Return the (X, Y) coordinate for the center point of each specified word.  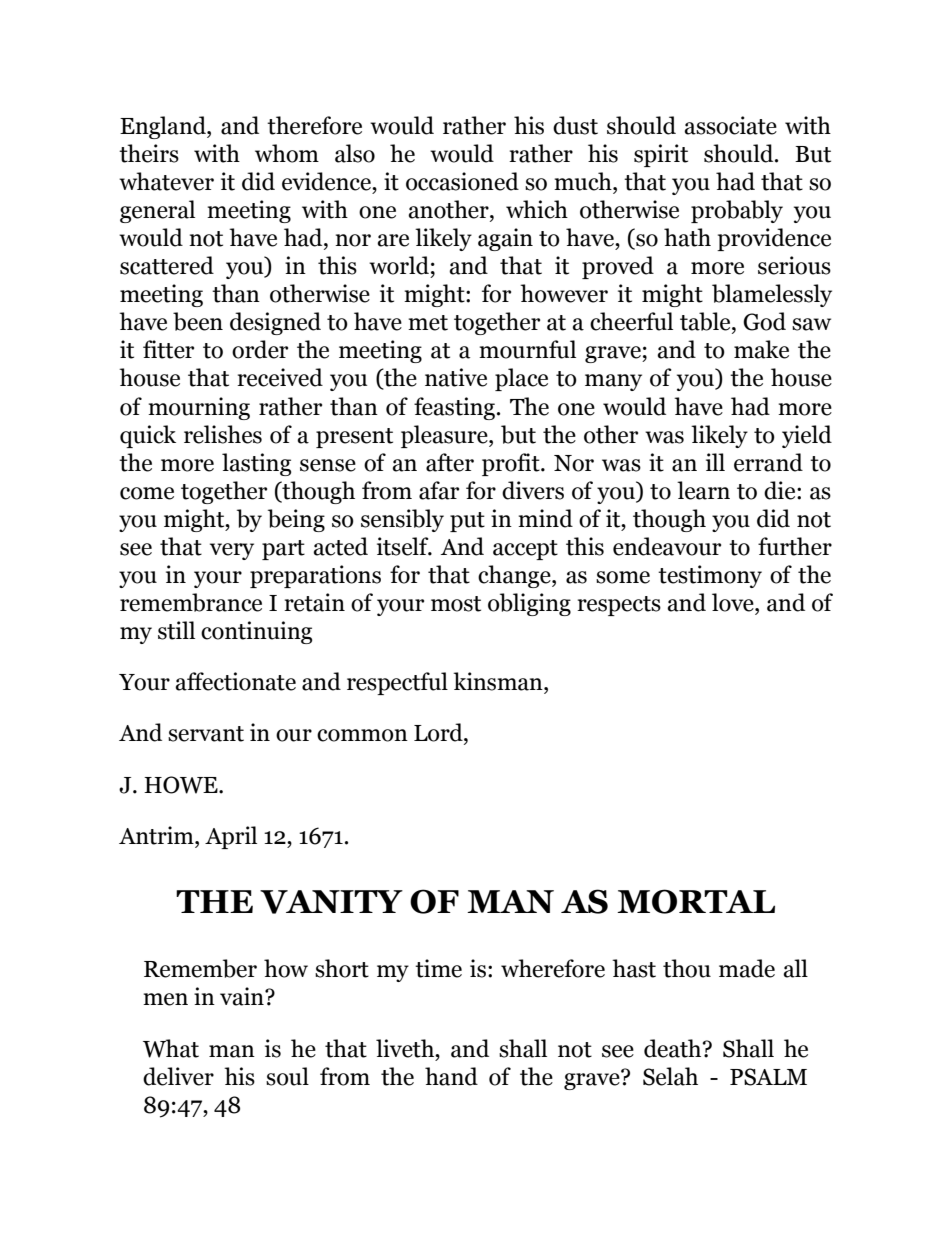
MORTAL (696, 901)
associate (730, 125)
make (761, 349)
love (734, 602)
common (362, 735)
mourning (199, 408)
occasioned (462, 181)
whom (287, 153)
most (456, 604)
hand (451, 1076)
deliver (178, 1076)
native (456, 377)
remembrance (191, 602)
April (231, 837)
